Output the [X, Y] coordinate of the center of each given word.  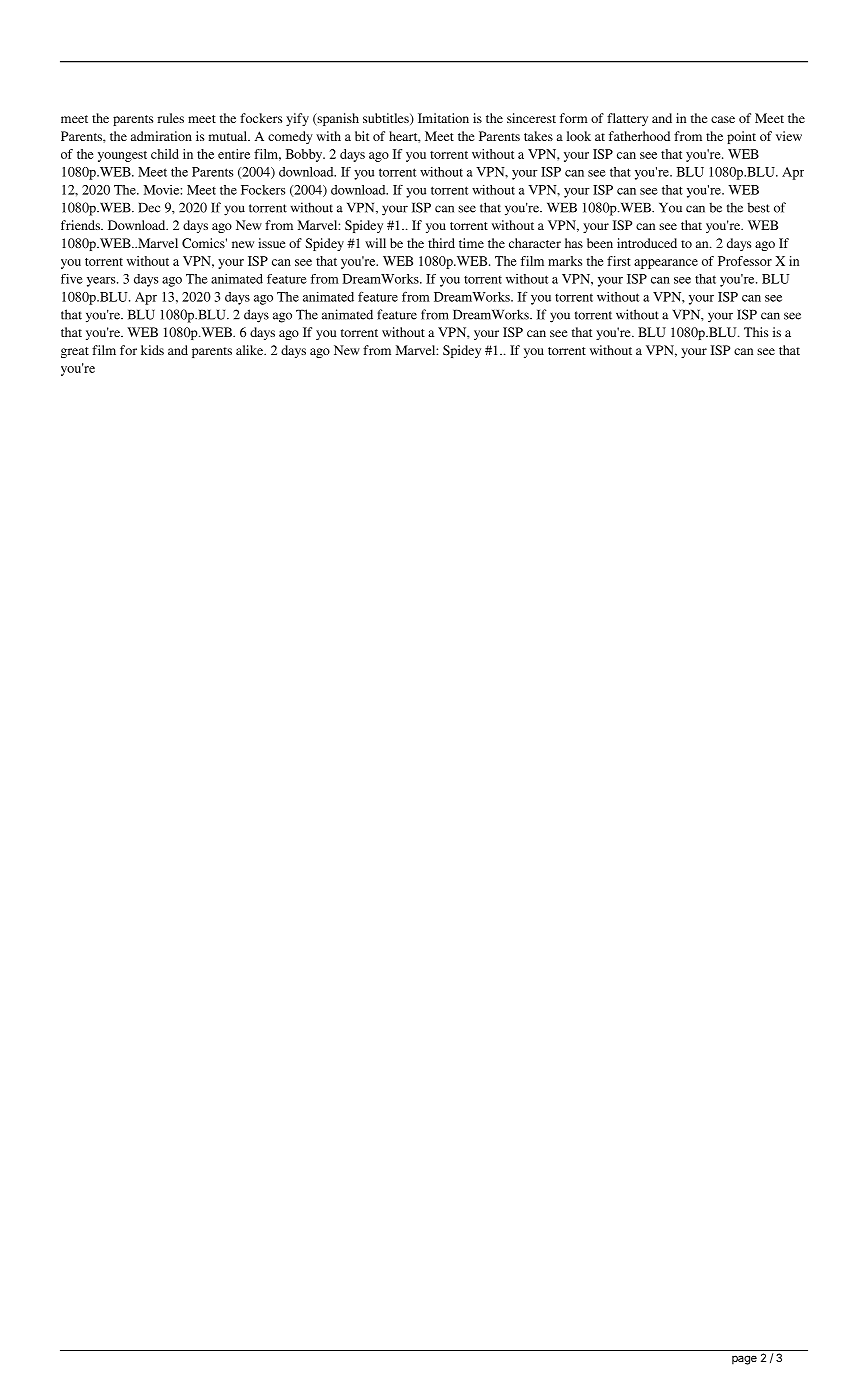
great [75, 352]
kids [152, 350]
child [165, 154]
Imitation [443, 118]
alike [251, 350]
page [744, 1360]
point [741, 137]
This [756, 332]
